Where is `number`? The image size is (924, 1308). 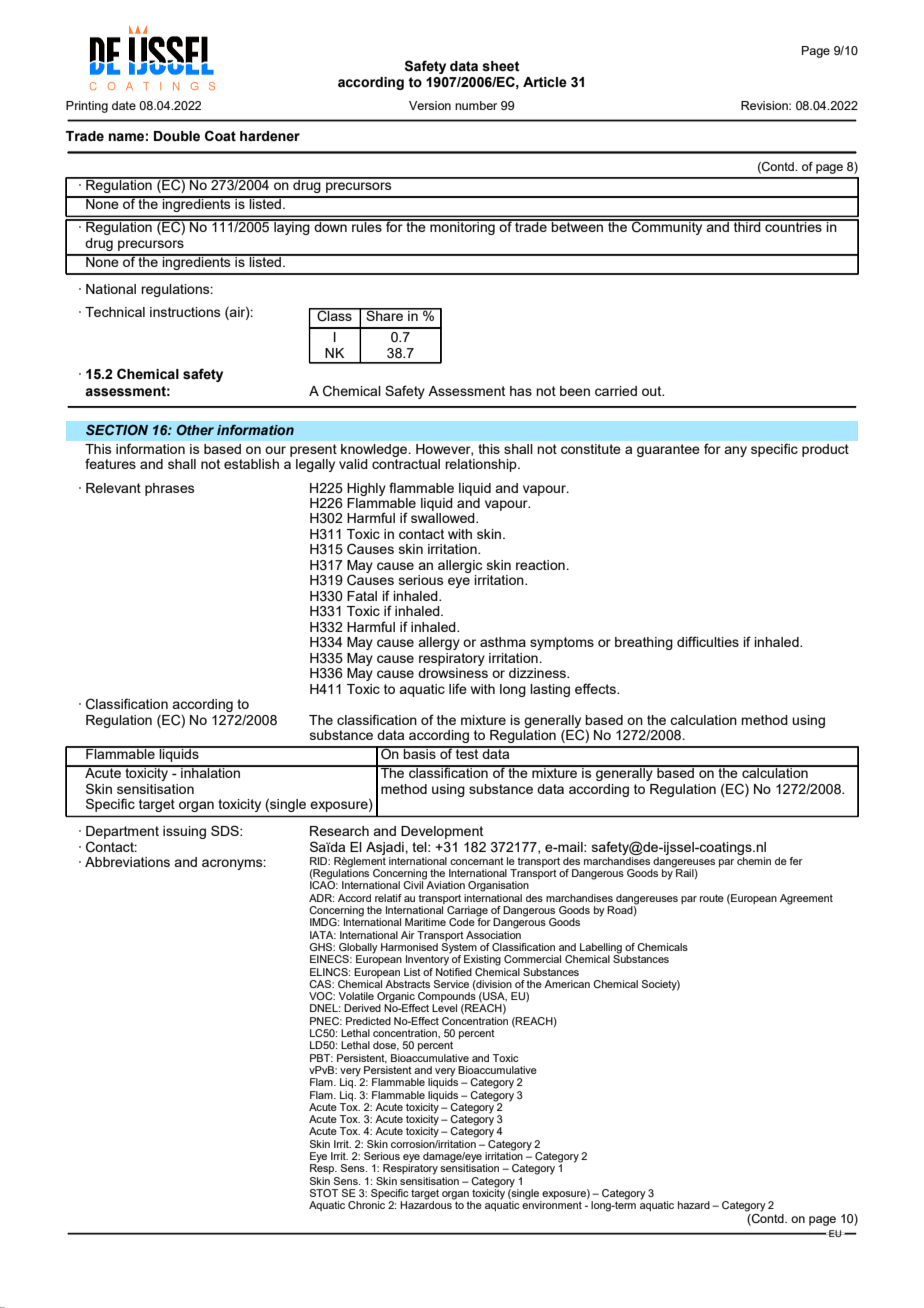
number is located at coordinates (476, 105).
